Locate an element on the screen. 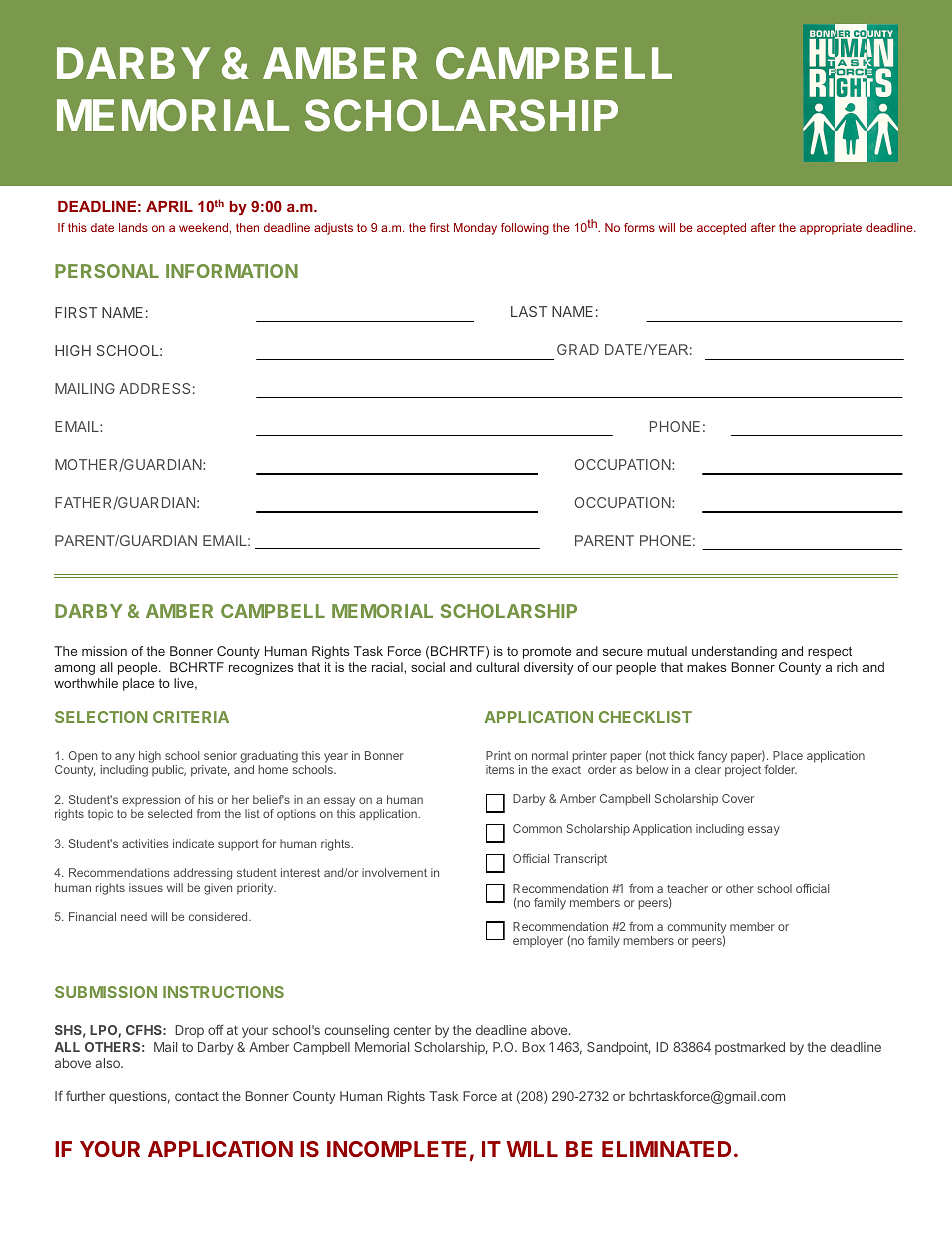  social is located at coordinates (428, 667).
